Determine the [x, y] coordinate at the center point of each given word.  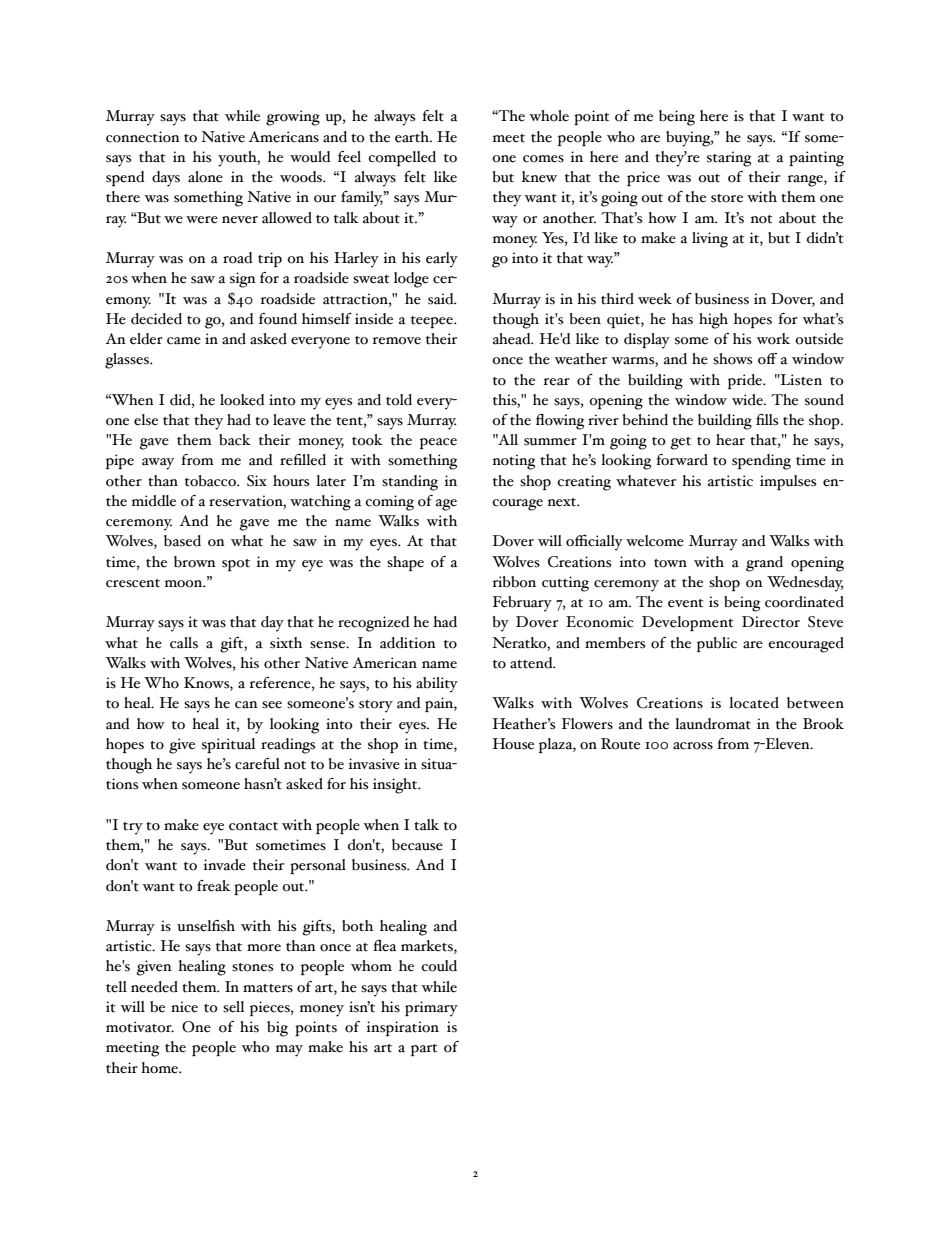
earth [413, 137]
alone [205, 177]
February [522, 604]
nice [184, 1007]
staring [729, 159]
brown [195, 562]
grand [764, 564]
